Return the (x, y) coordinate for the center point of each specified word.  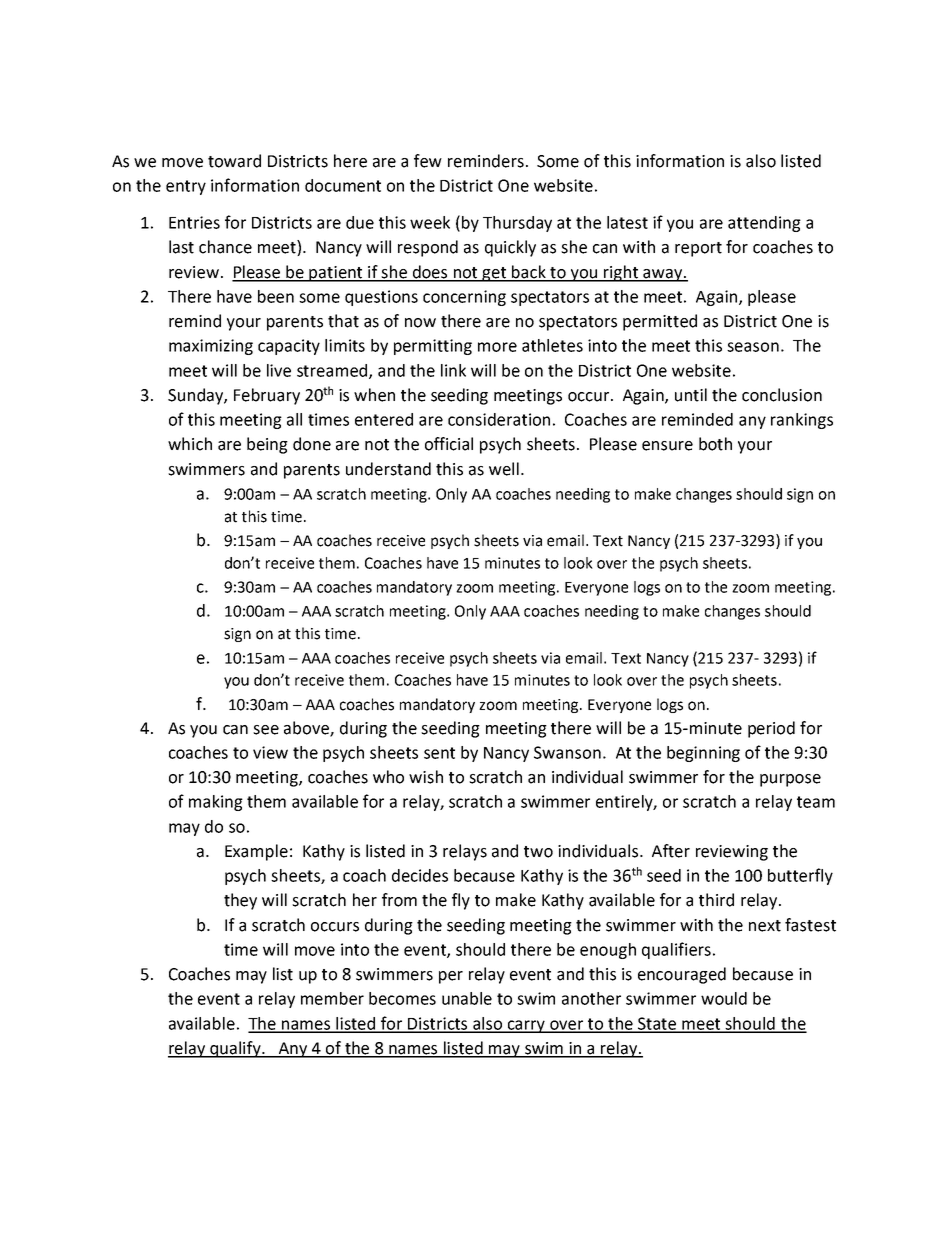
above (307, 729)
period (771, 729)
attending (764, 224)
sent (439, 753)
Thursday (517, 224)
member (332, 998)
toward (234, 161)
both (715, 444)
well (504, 469)
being (267, 445)
